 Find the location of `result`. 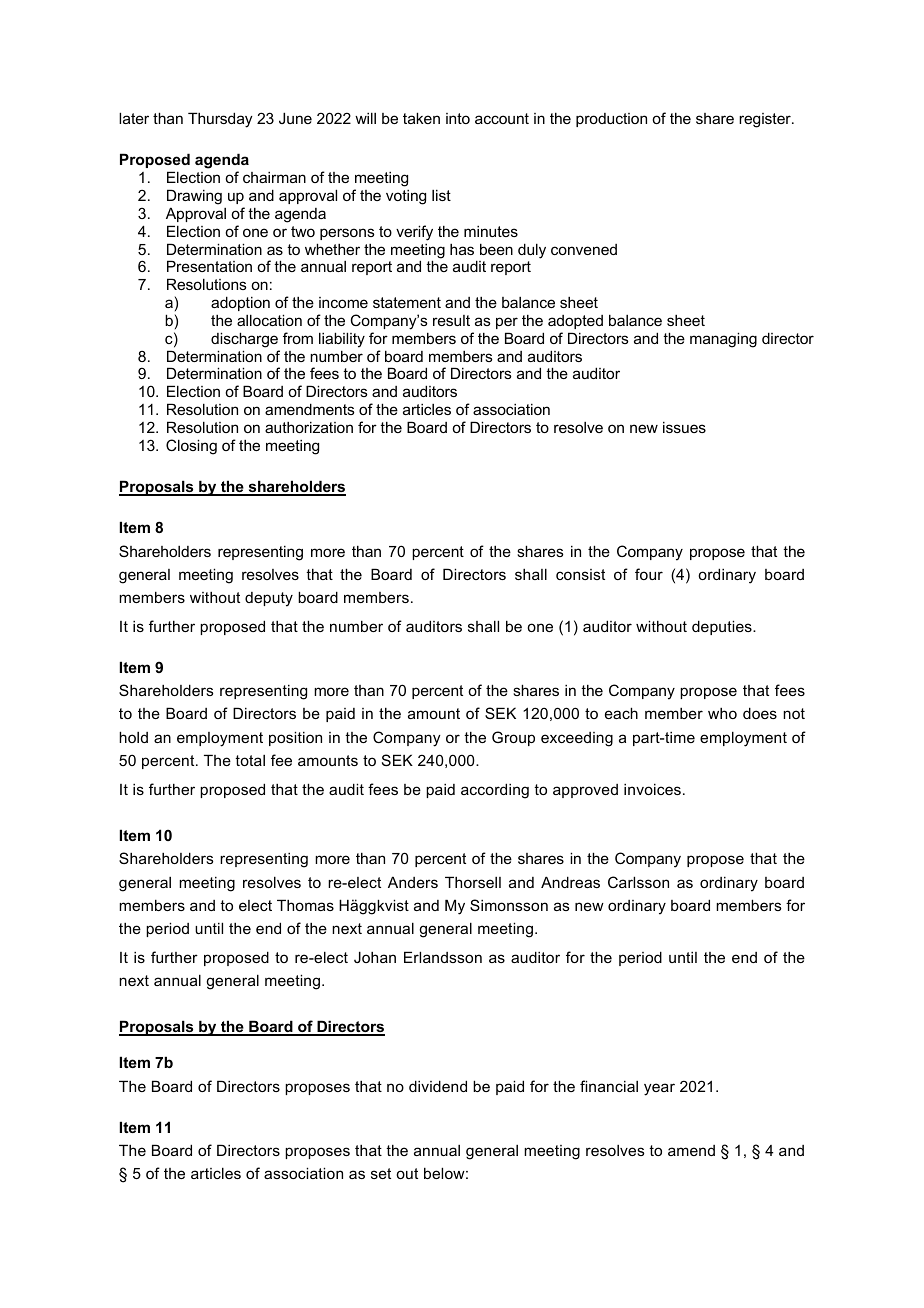

result is located at coordinates (451, 320).
